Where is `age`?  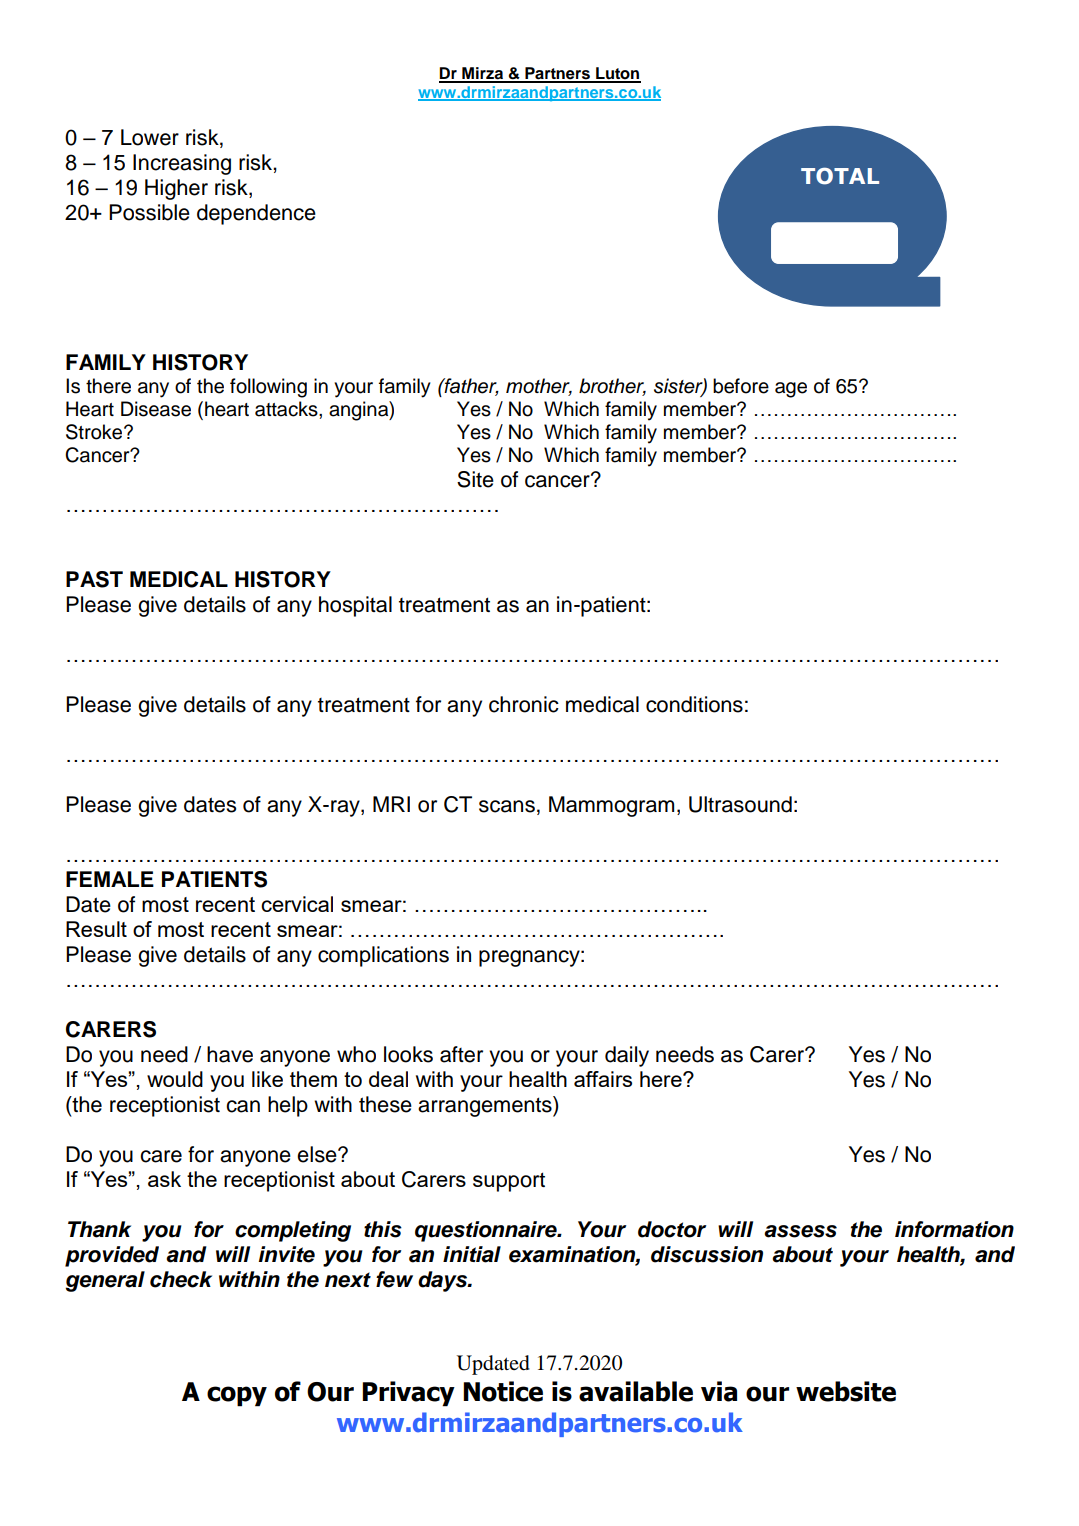
age is located at coordinates (791, 390).
